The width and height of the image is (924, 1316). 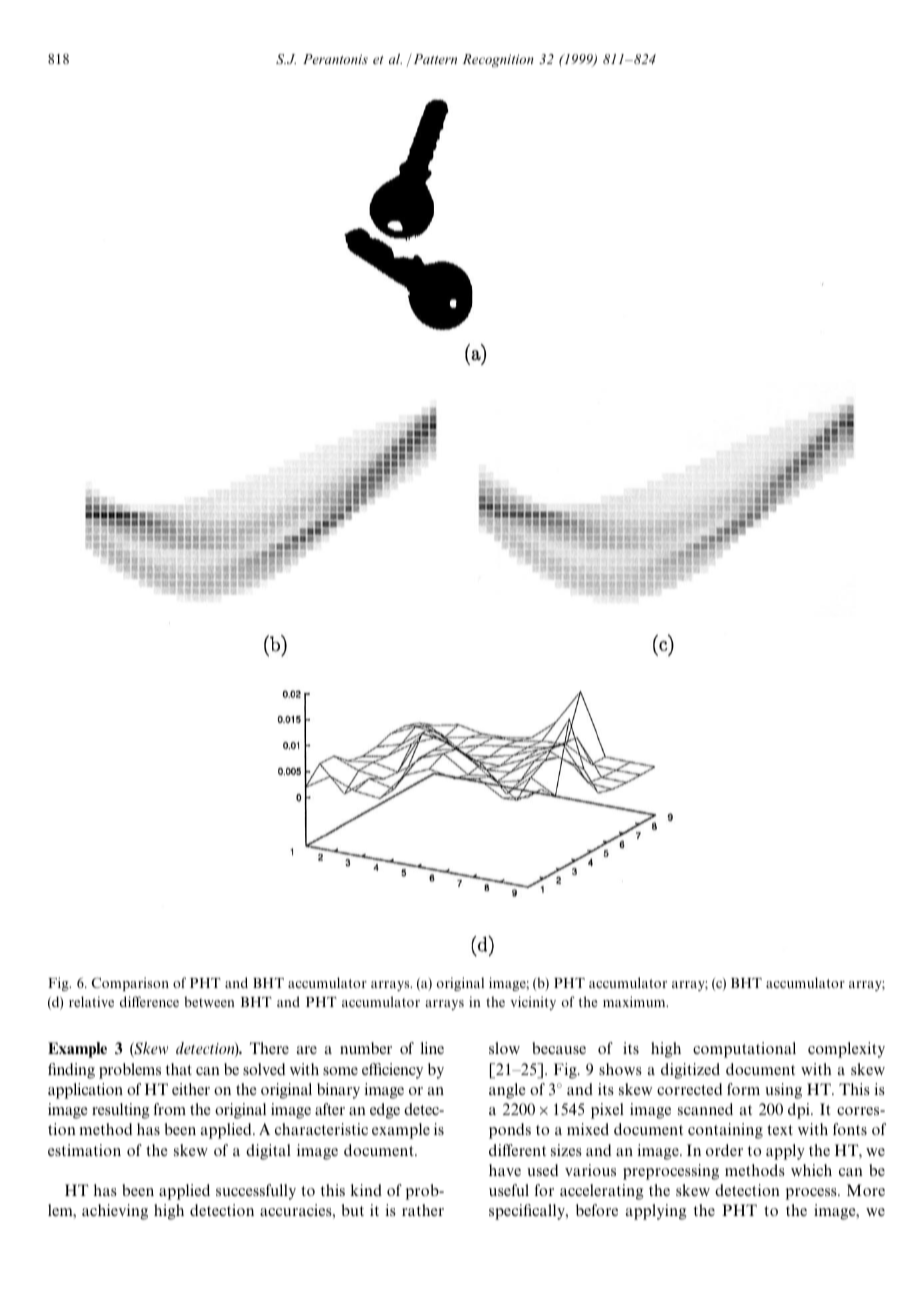 What do you see at coordinates (434, 58) in the image?
I see `Pattern` at bounding box center [434, 58].
